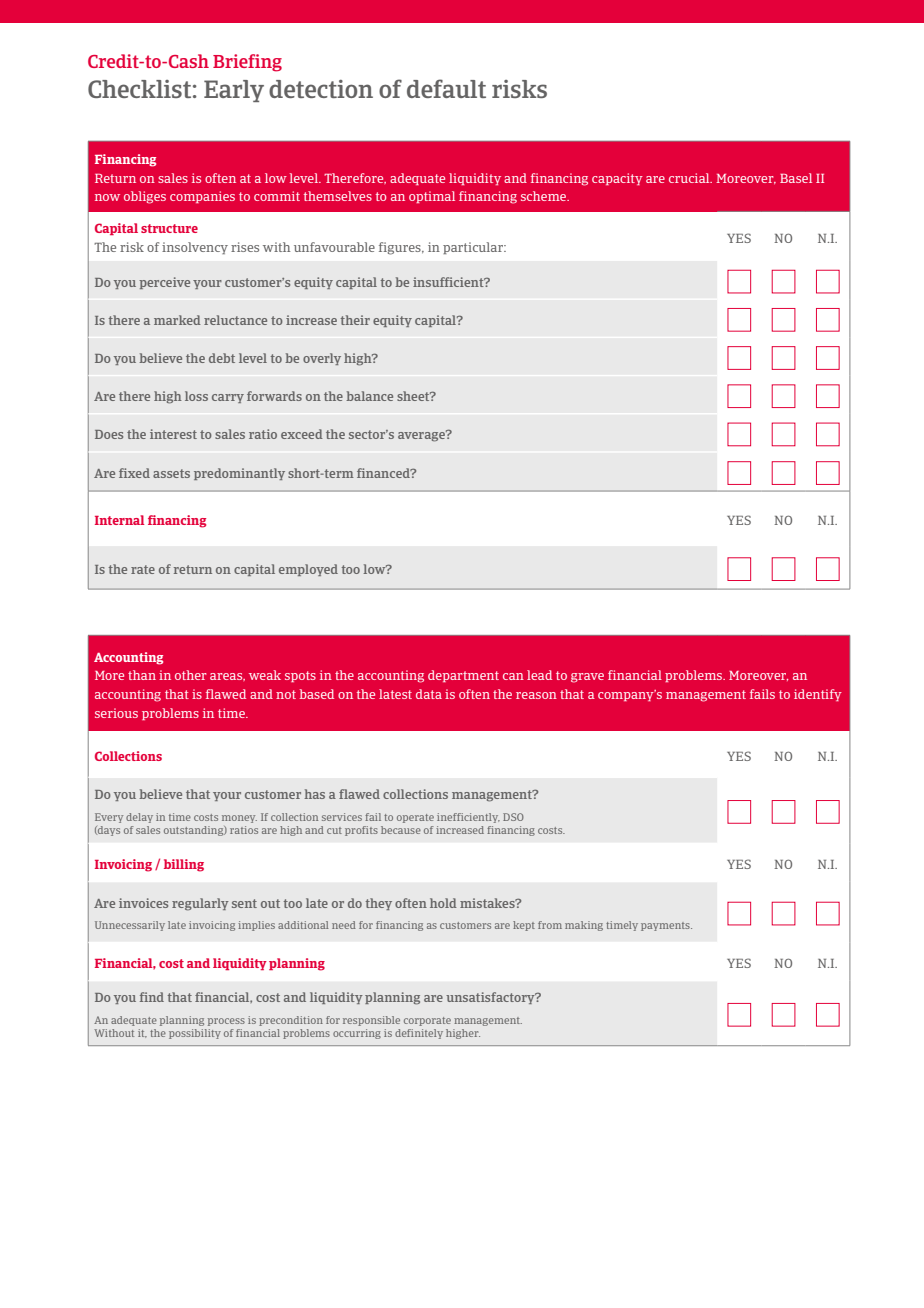 This document has width=924, height=1308. What do you see at coordinates (796, 178) in the document?
I see `Basel` at bounding box center [796, 178].
